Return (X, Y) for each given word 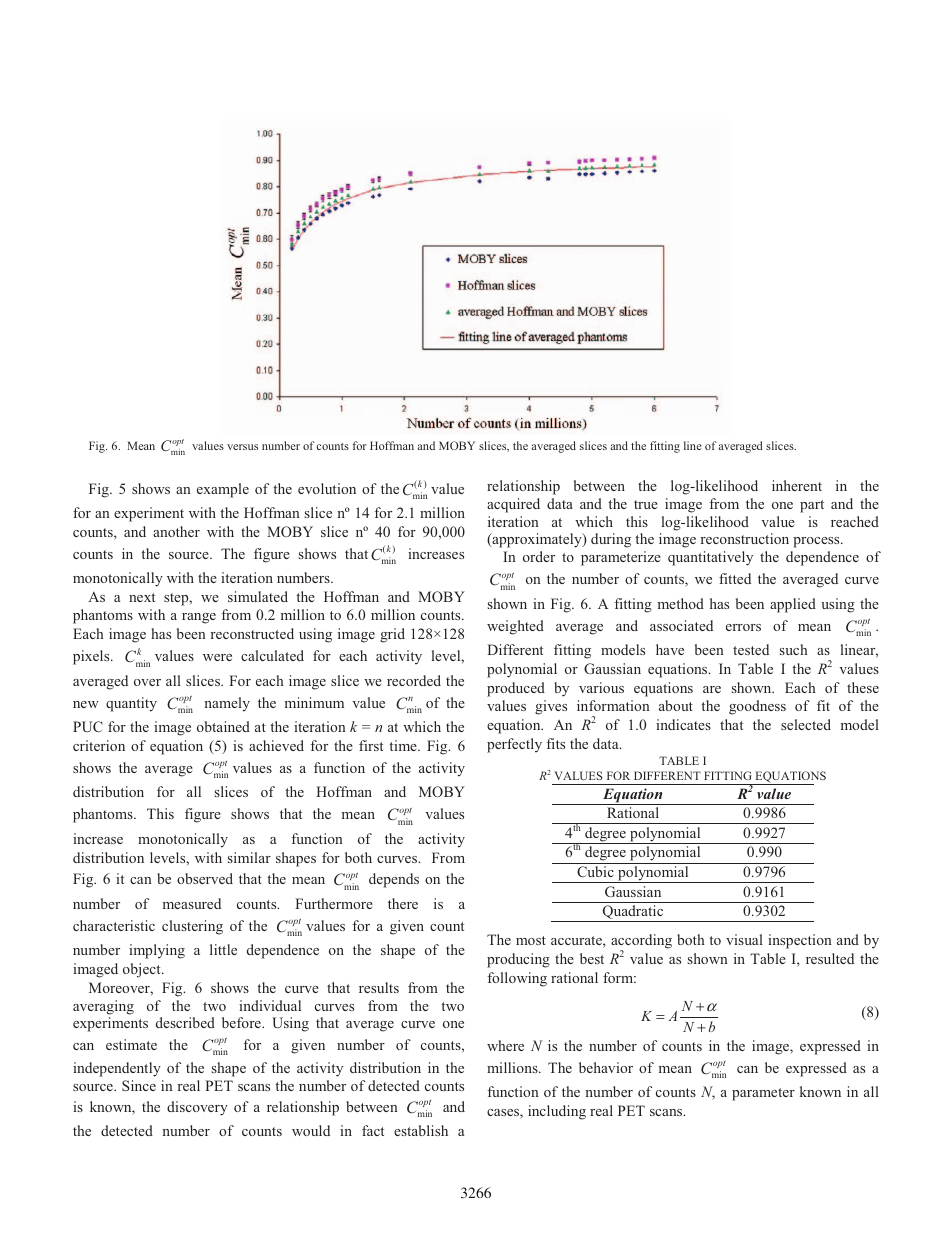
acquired (513, 505)
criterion (99, 745)
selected (806, 724)
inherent (797, 485)
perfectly (514, 745)
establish (421, 1130)
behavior (606, 1067)
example (223, 490)
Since (139, 1085)
